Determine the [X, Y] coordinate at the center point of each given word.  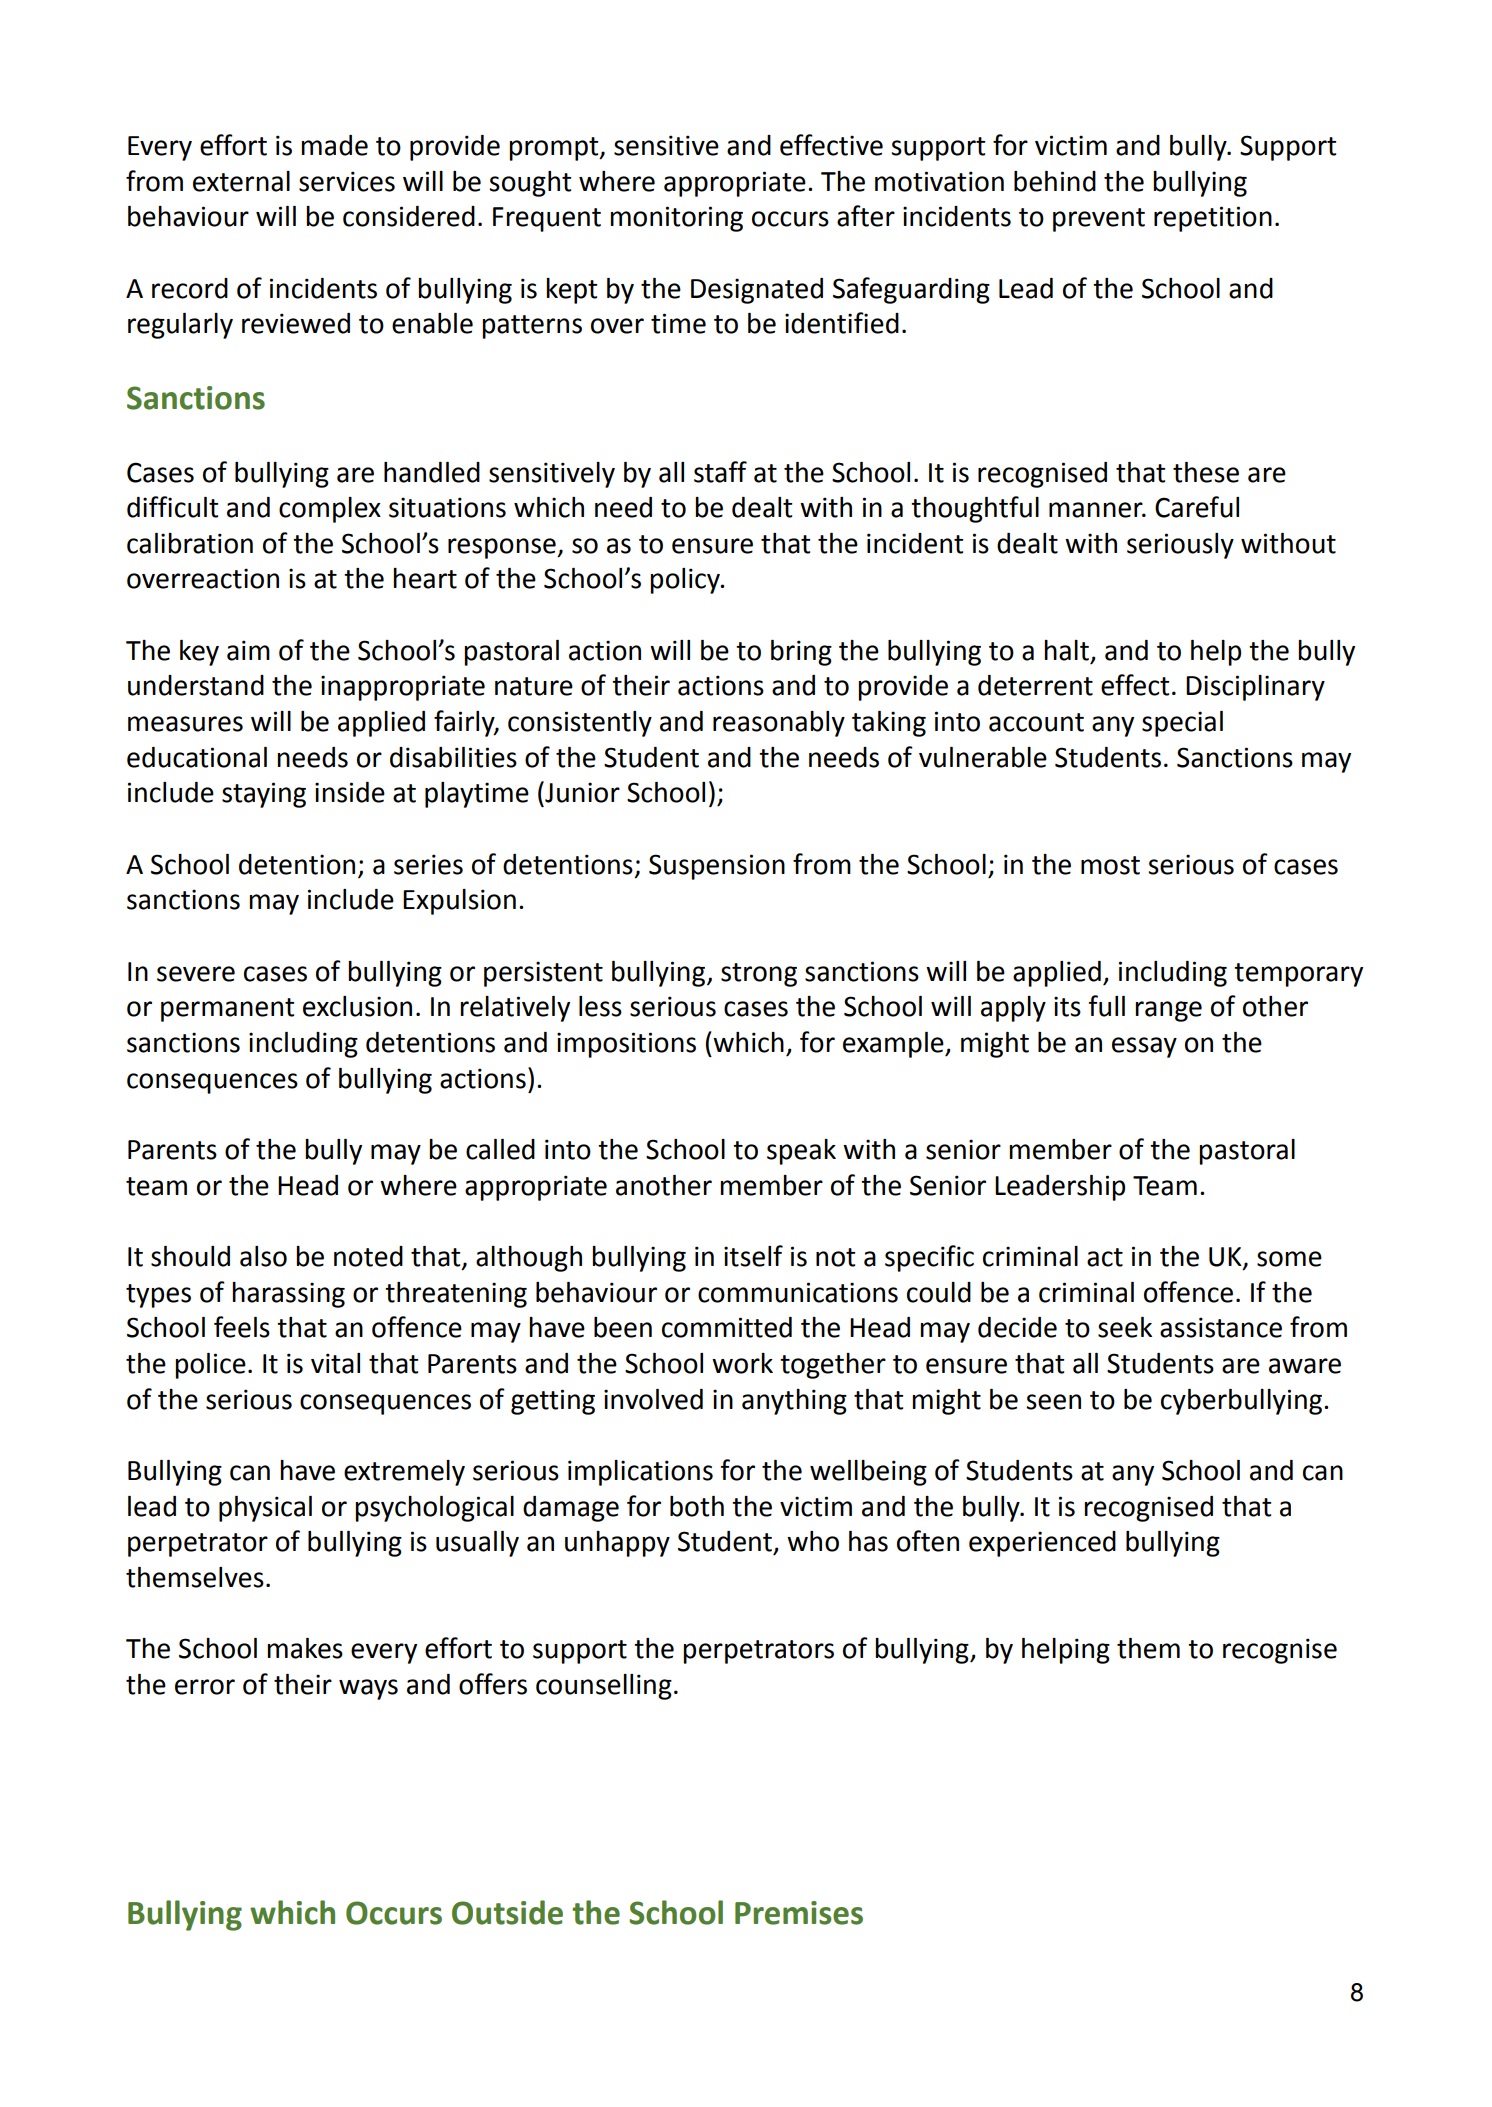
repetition [1213, 219]
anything [794, 1402]
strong [759, 975]
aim [248, 650]
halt [1066, 650]
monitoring [676, 219]
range [1168, 1011]
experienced [1042, 1544]
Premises [799, 1913]
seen [1053, 1402]
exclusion [357, 1006]
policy [686, 581]
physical [265, 1509]
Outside [507, 1912]
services [347, 181]
